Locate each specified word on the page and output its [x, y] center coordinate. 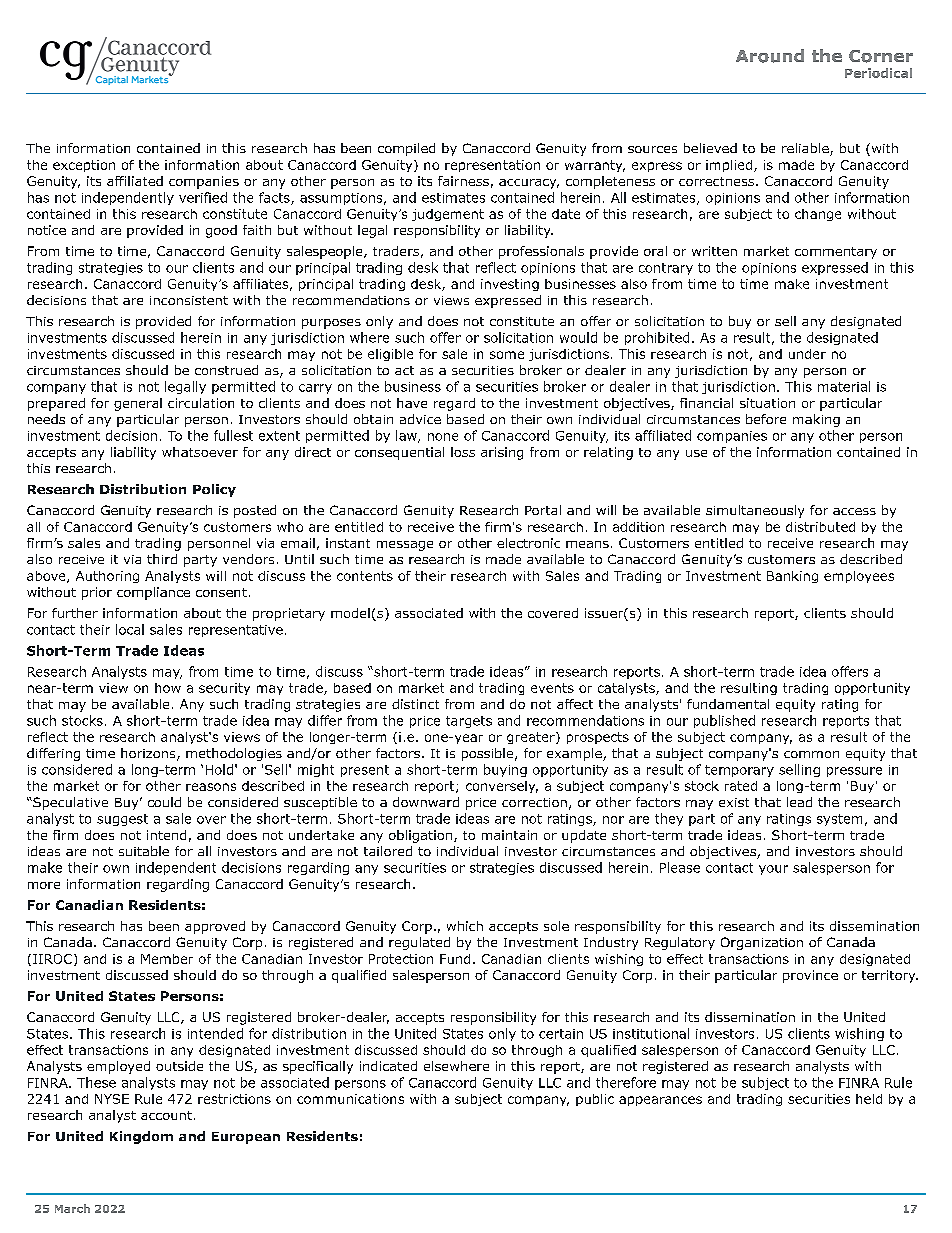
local [130, 629]
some [507, 355]
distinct [415, 704]
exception [84, 166]
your [773, 870]
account [166, 1115]
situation [767, 403]
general [138, 404]
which [465, 926]
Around [770, 56]
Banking [792, 577]
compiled [406, 149]
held [869, 1099]
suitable [144, 851]
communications [350, 1099]
